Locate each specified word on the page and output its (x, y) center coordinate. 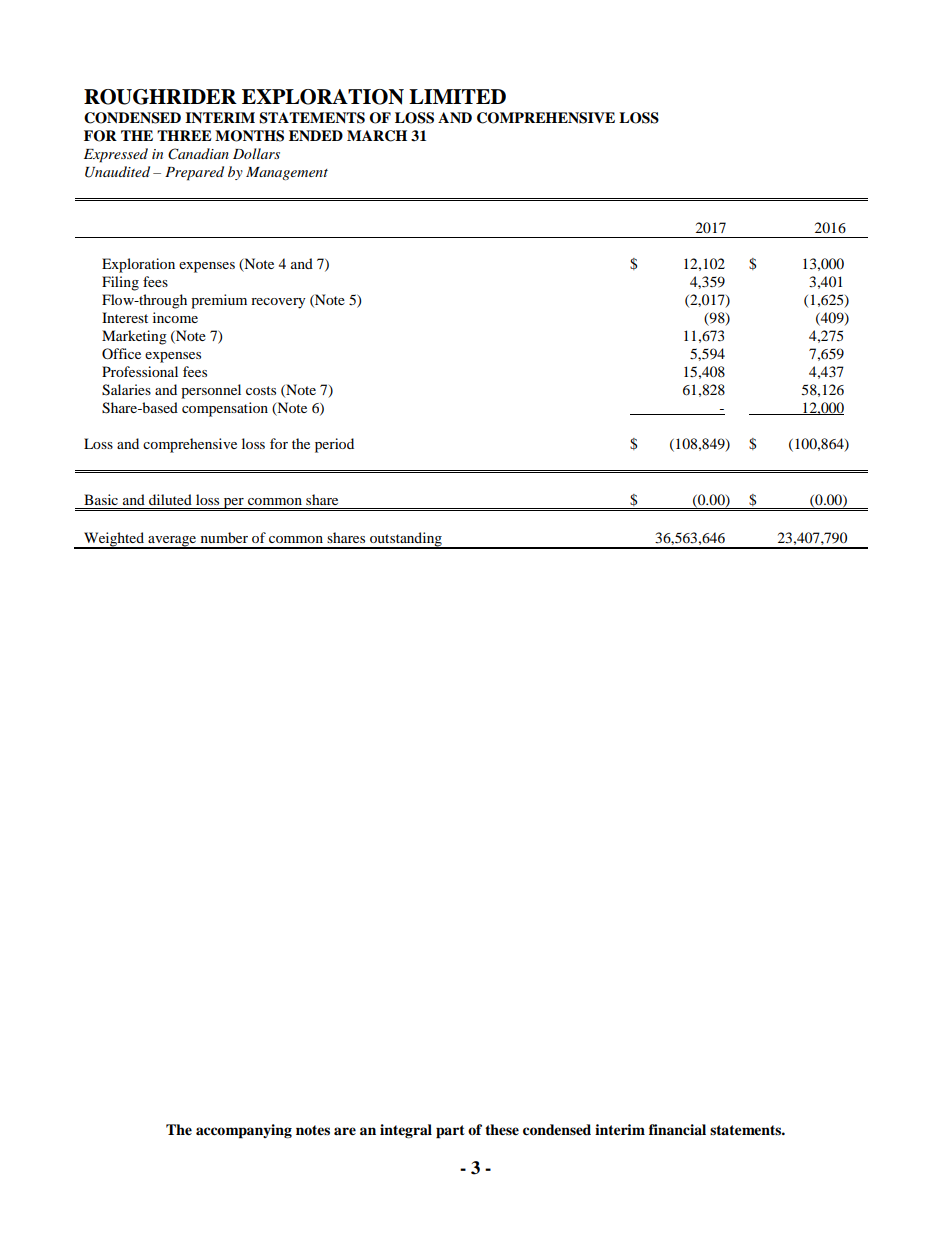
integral (406, 1131)
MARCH (377, 136)
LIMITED (457, 96)
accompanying (244, 1131)
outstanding (406, 540)
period (334, 445)
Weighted (114, 540)
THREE (184, 135)
